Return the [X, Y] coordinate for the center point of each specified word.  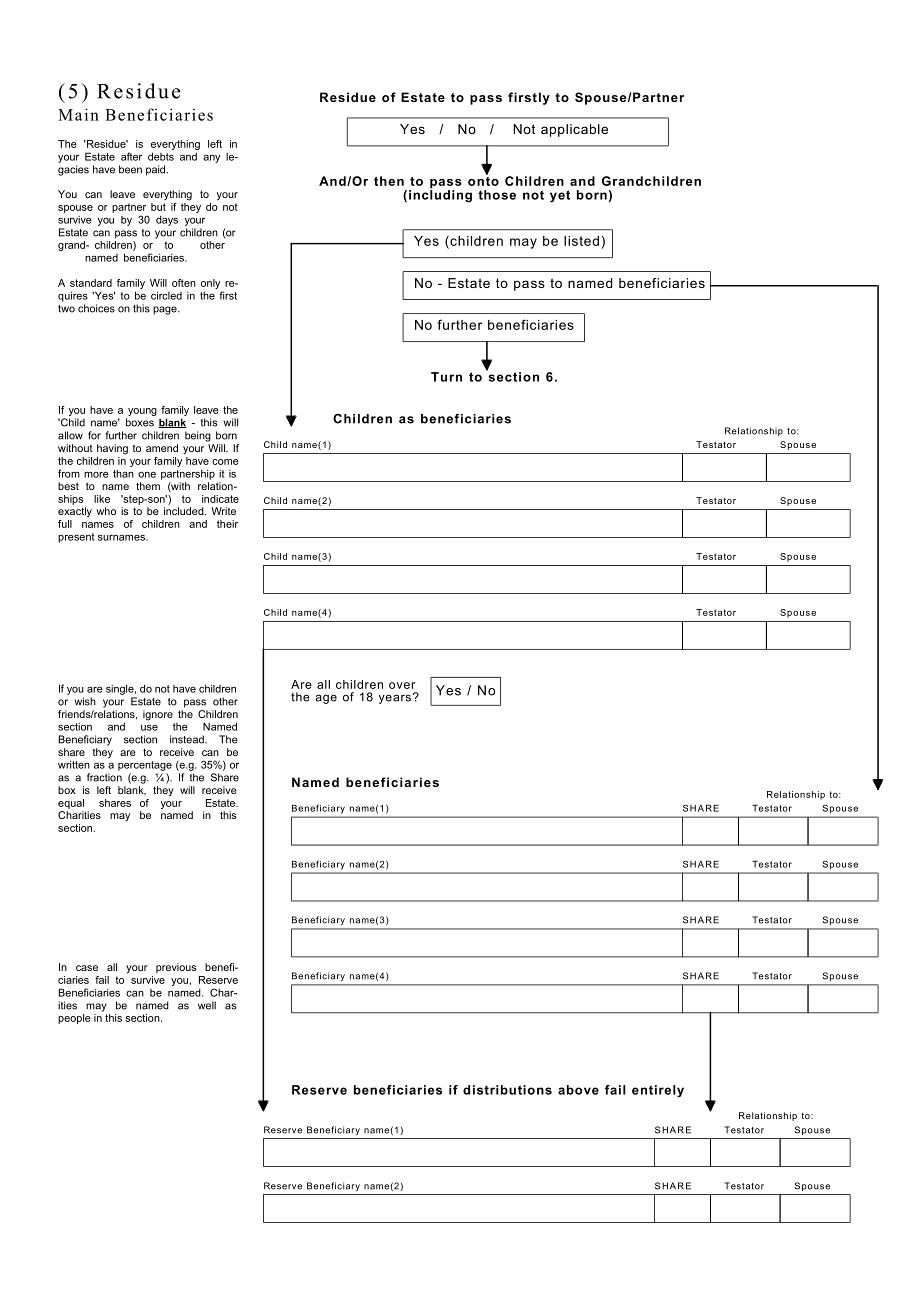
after [131, 156]
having [112, 449]
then [389, 181]
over [402, 685]
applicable [574, 130]
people [74, 1019]
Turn [446, 377]
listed [581, 241]
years [395, 699]
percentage [145, 766]
